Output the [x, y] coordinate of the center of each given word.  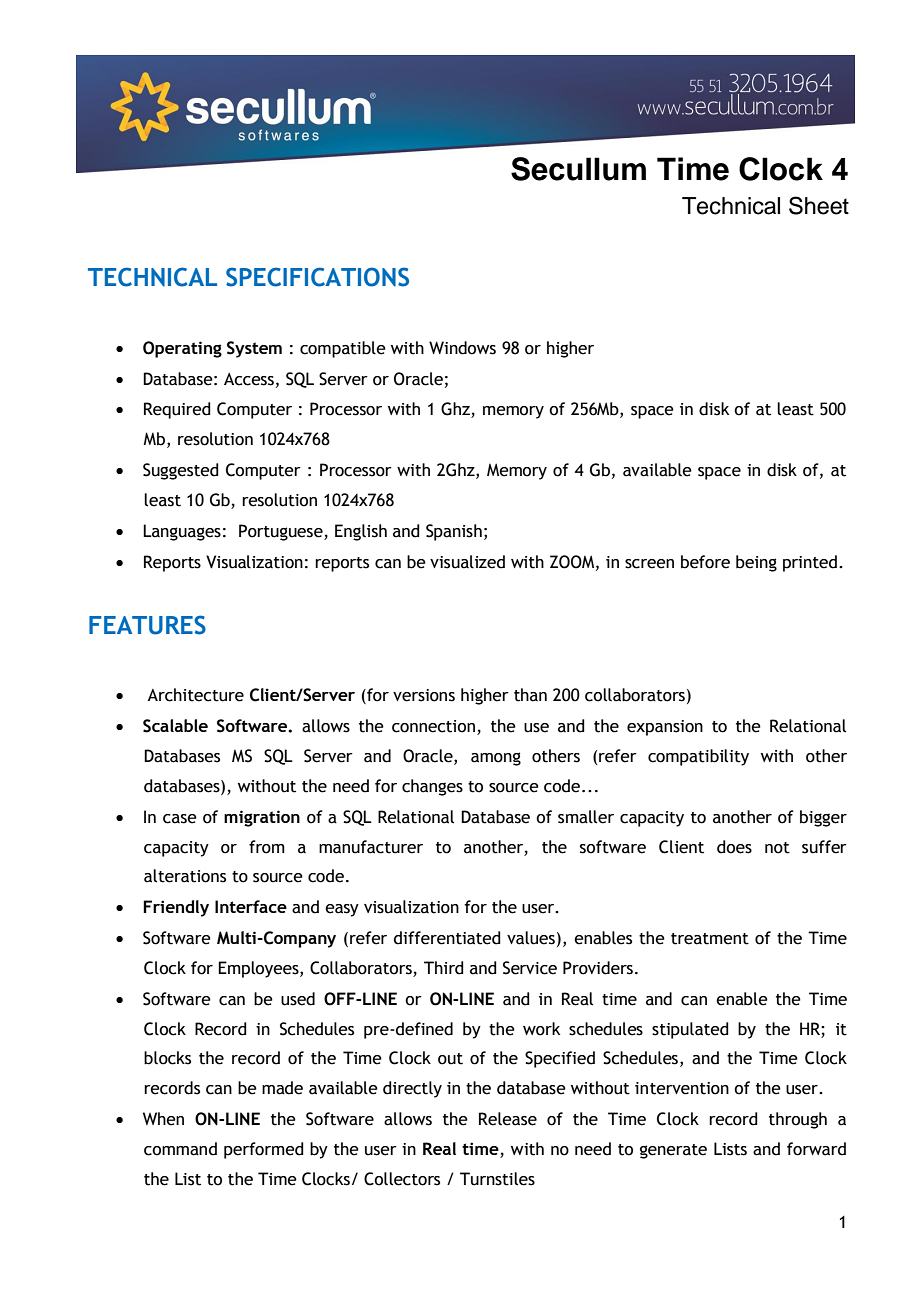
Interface [251, 906]
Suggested [181, 471]
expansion [665, 728]
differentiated [447, 938]
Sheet [819, 205]
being [756, 563]
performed [264, 1150]
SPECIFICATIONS [317, 277]
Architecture [195, 695]
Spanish [454, 532]
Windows [462, 348]
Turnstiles [497, 1179]
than [530, 695]
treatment [710, 939]
